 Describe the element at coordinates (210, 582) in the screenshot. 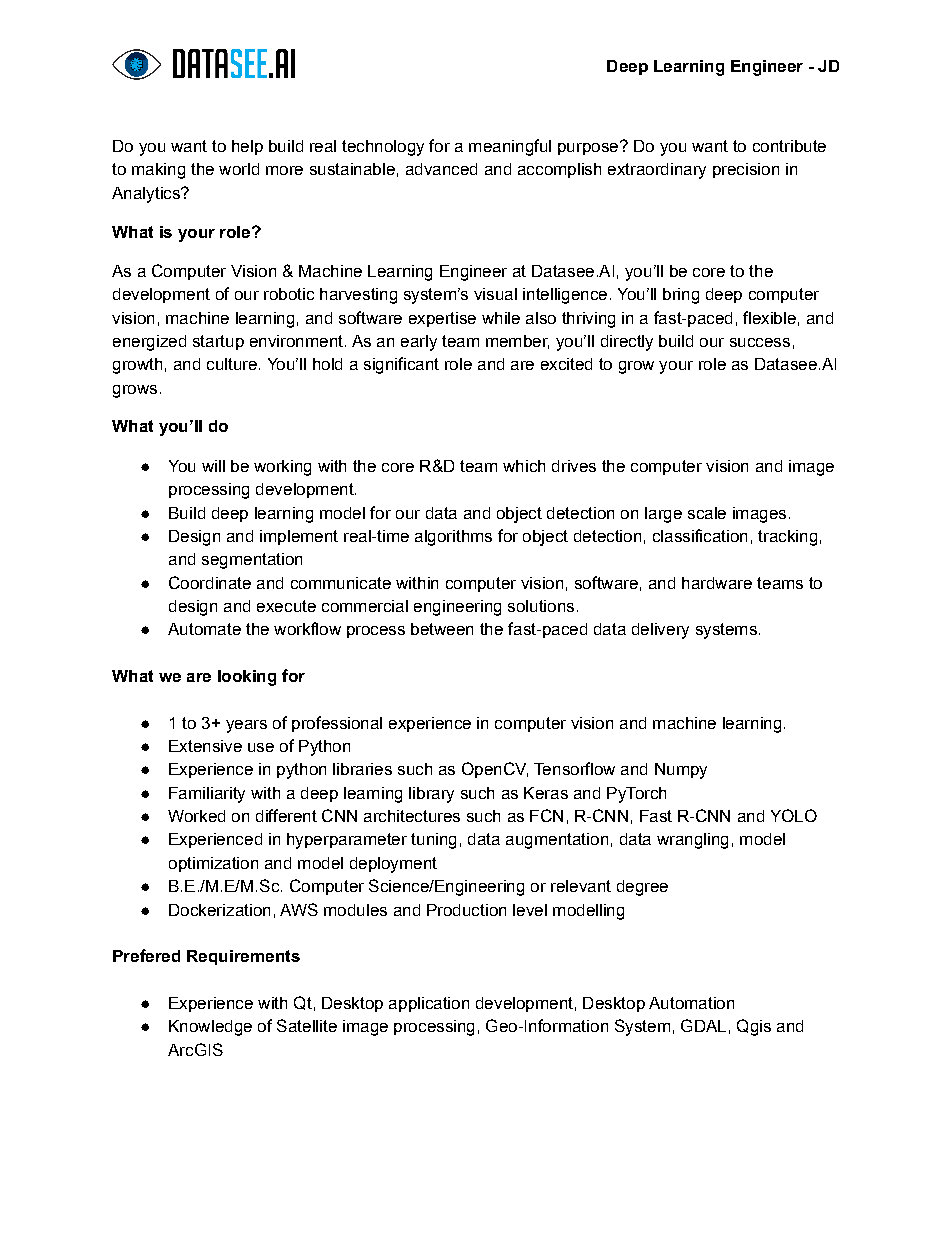

I see `Coordinate` at that location.
